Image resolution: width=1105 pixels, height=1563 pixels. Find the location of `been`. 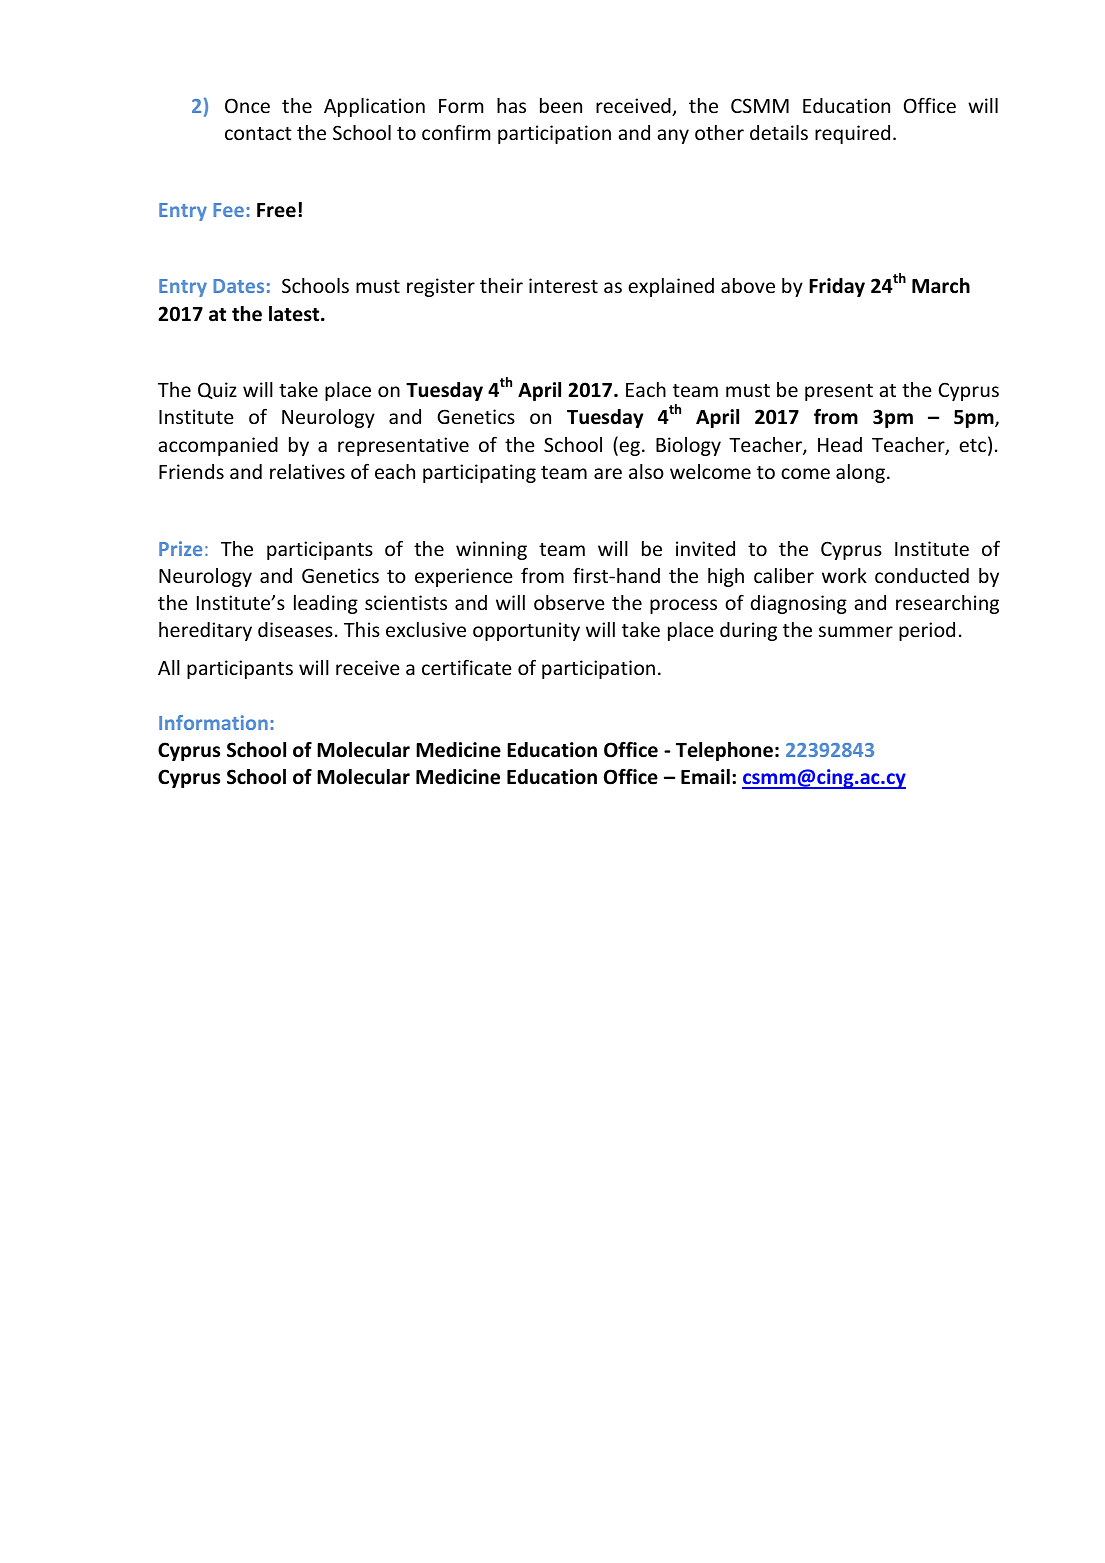

been is located at coordinates (561, 105).
